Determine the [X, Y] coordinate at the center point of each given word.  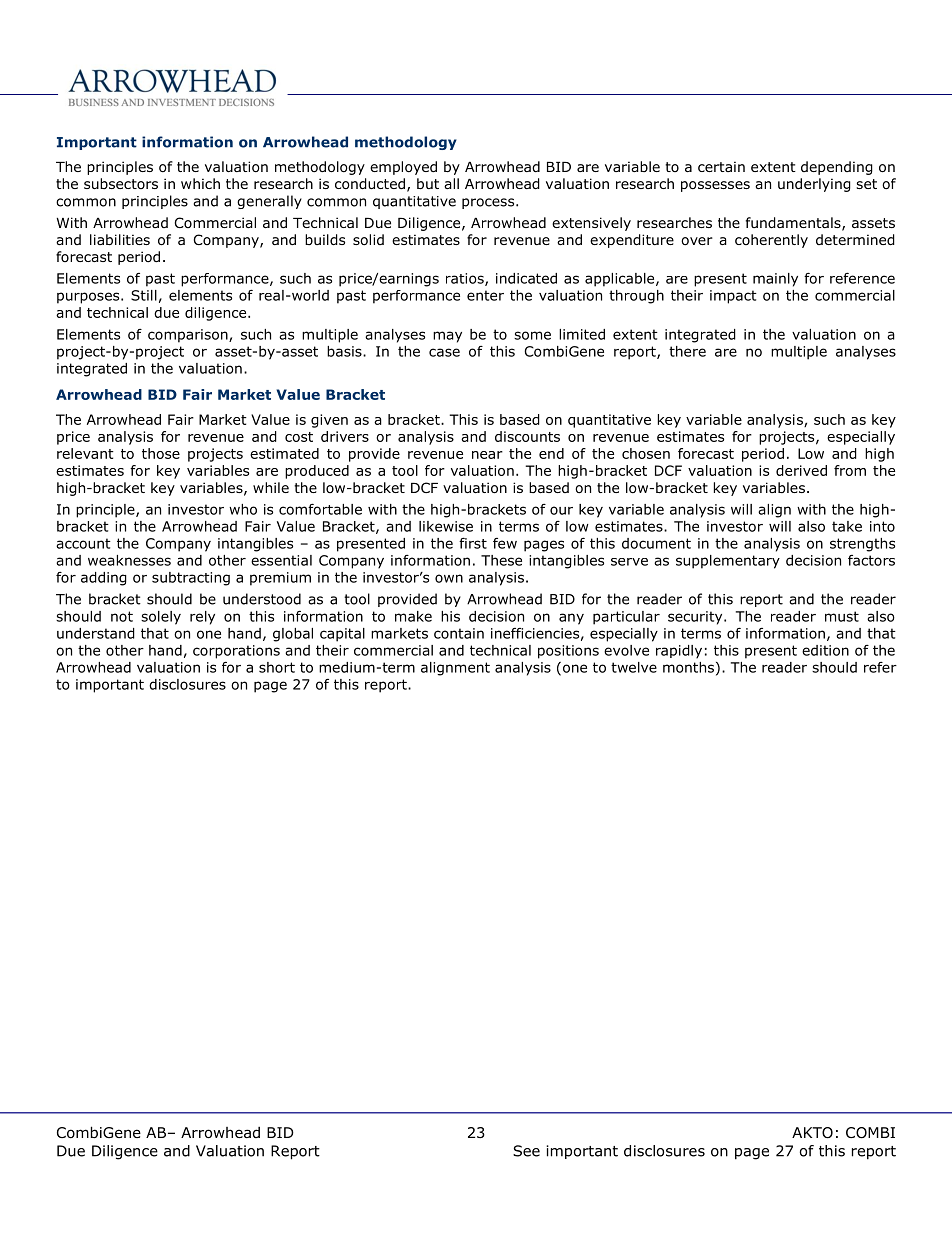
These [501, 560]
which [200, 183]
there [687, 351]
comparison [189, 336]
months [688, 667]
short [277, 667]
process [489, 203]
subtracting [191, 579]
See [526, 1151]
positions [568, 652]
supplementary [728, 562]
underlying [814, 185]
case [444, 352]
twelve [634, 667]
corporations [236, 652]
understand [96, 633]
